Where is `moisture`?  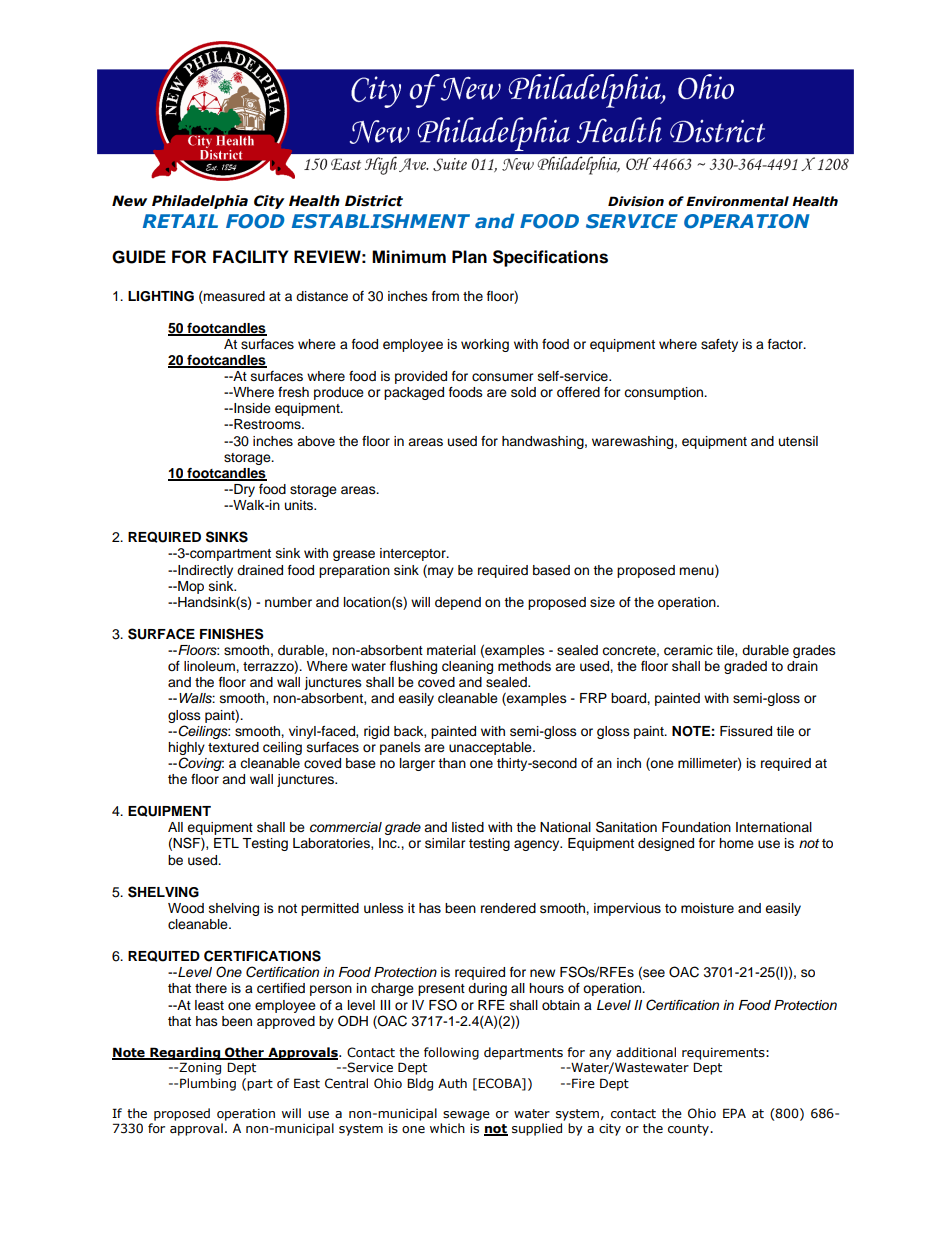 moisture is located at coordinates (707, 908).
